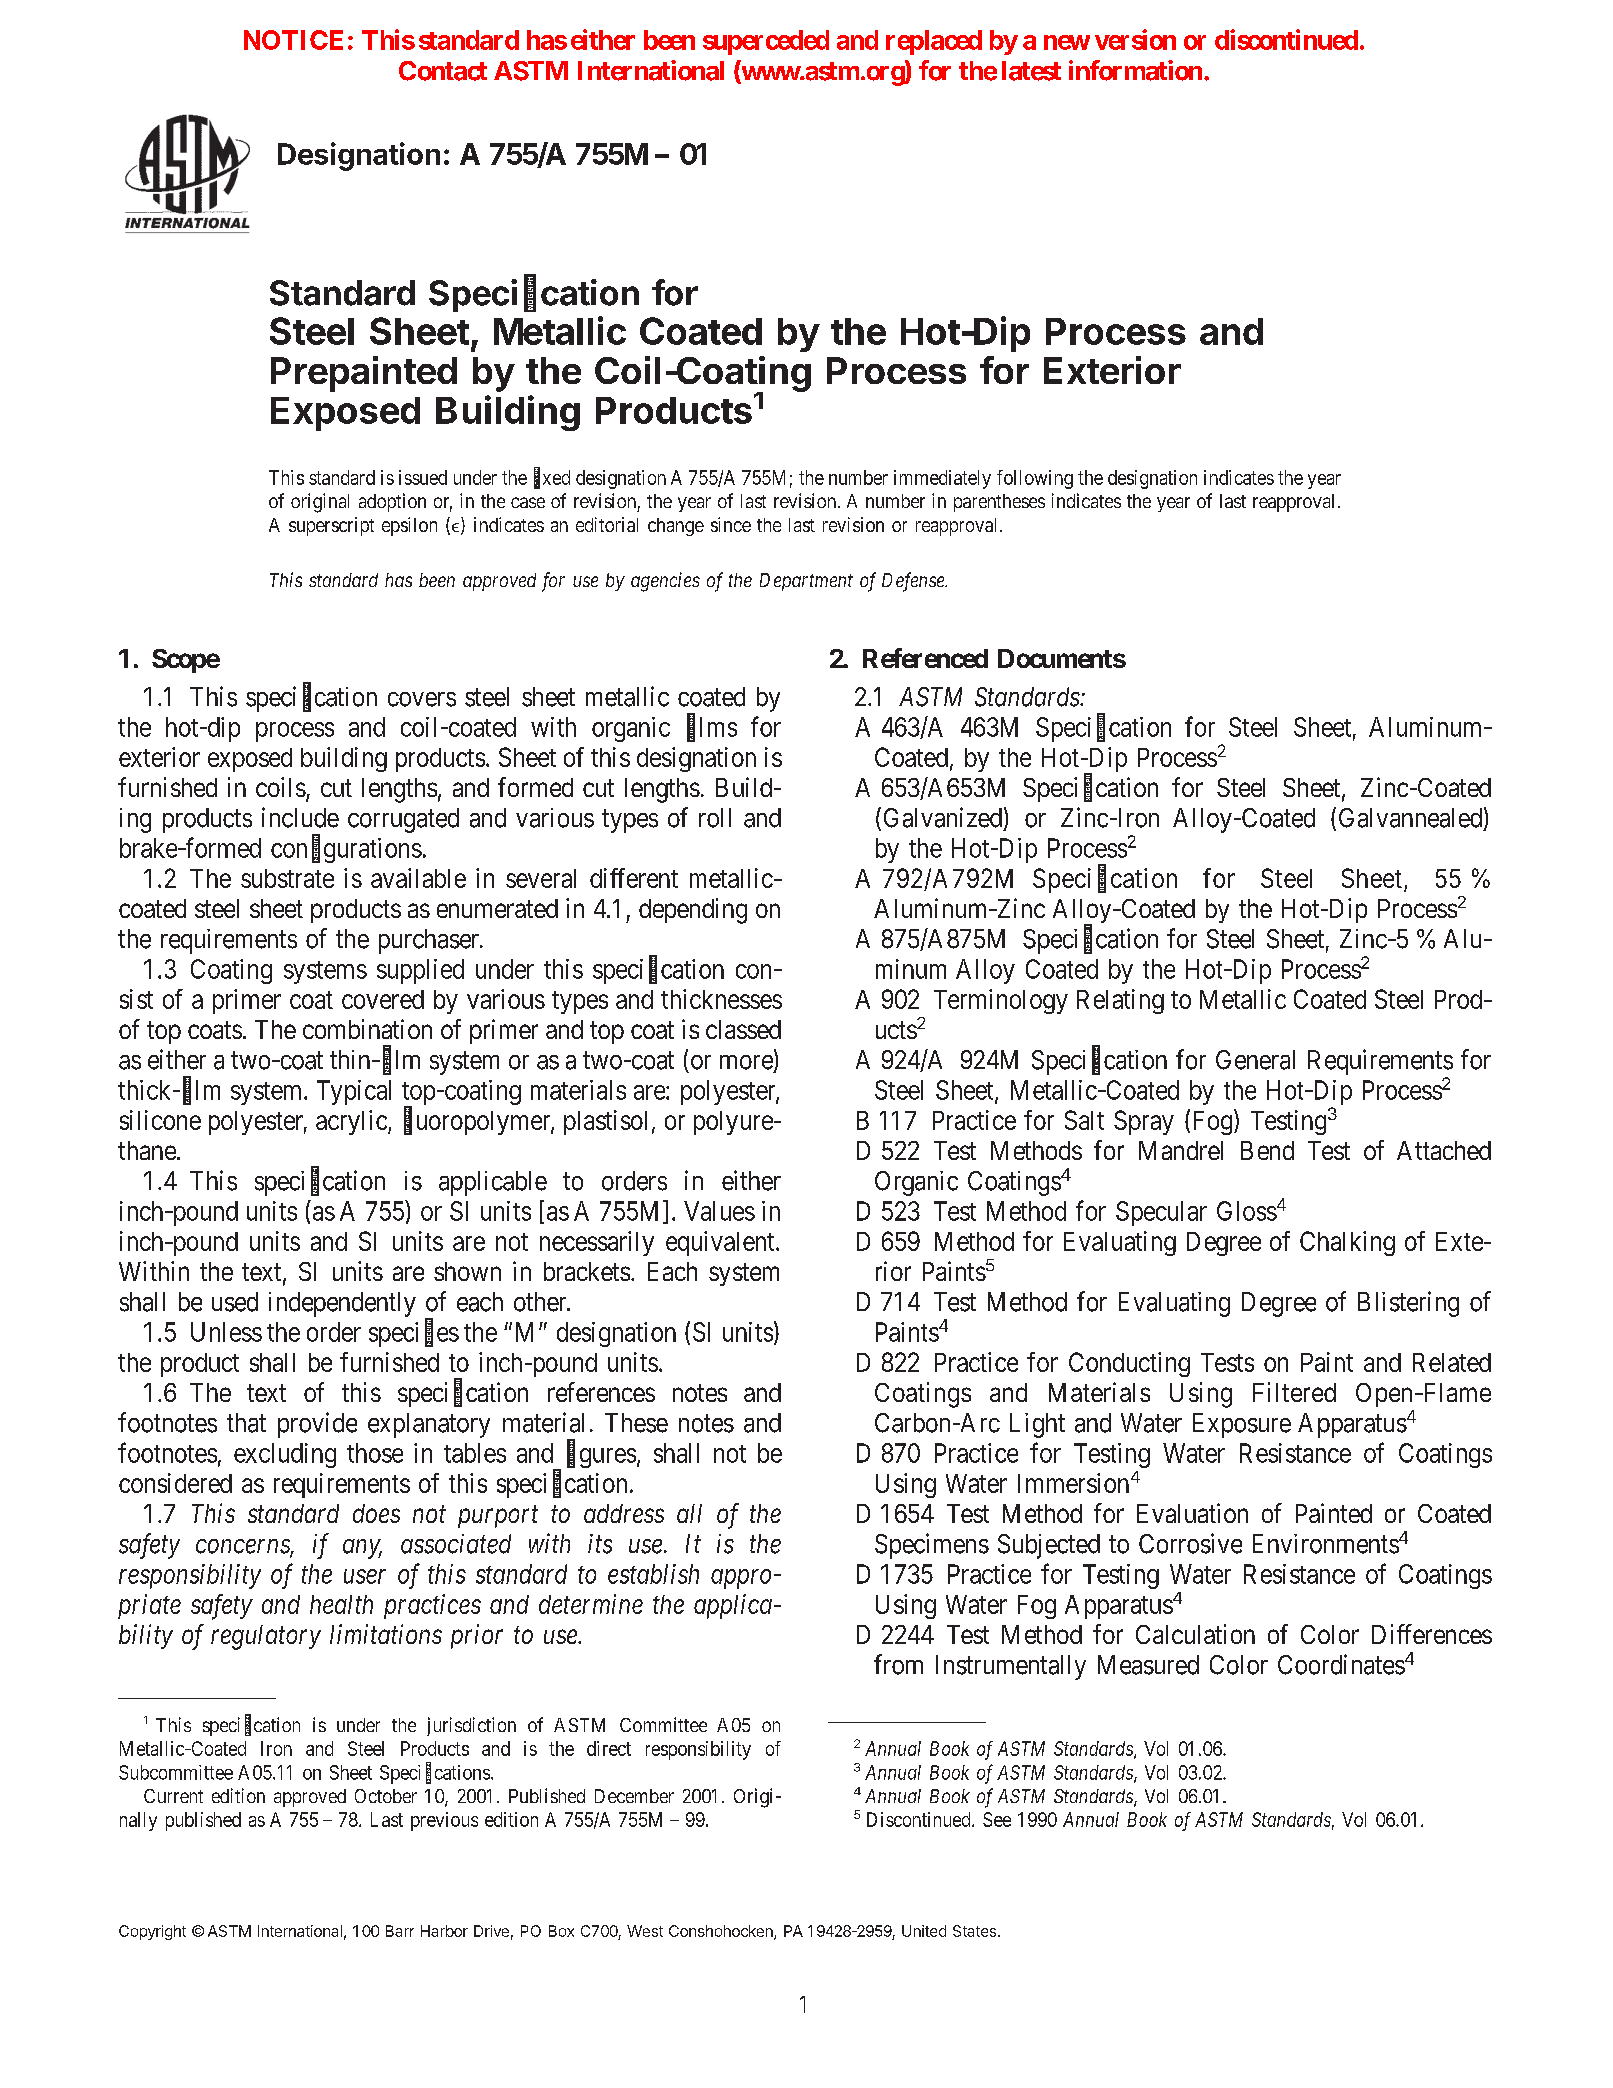  What do you see at coordinates (721, 1243) in the screenshot?
I see `equivalent` at bounding box center [721, 1243].
